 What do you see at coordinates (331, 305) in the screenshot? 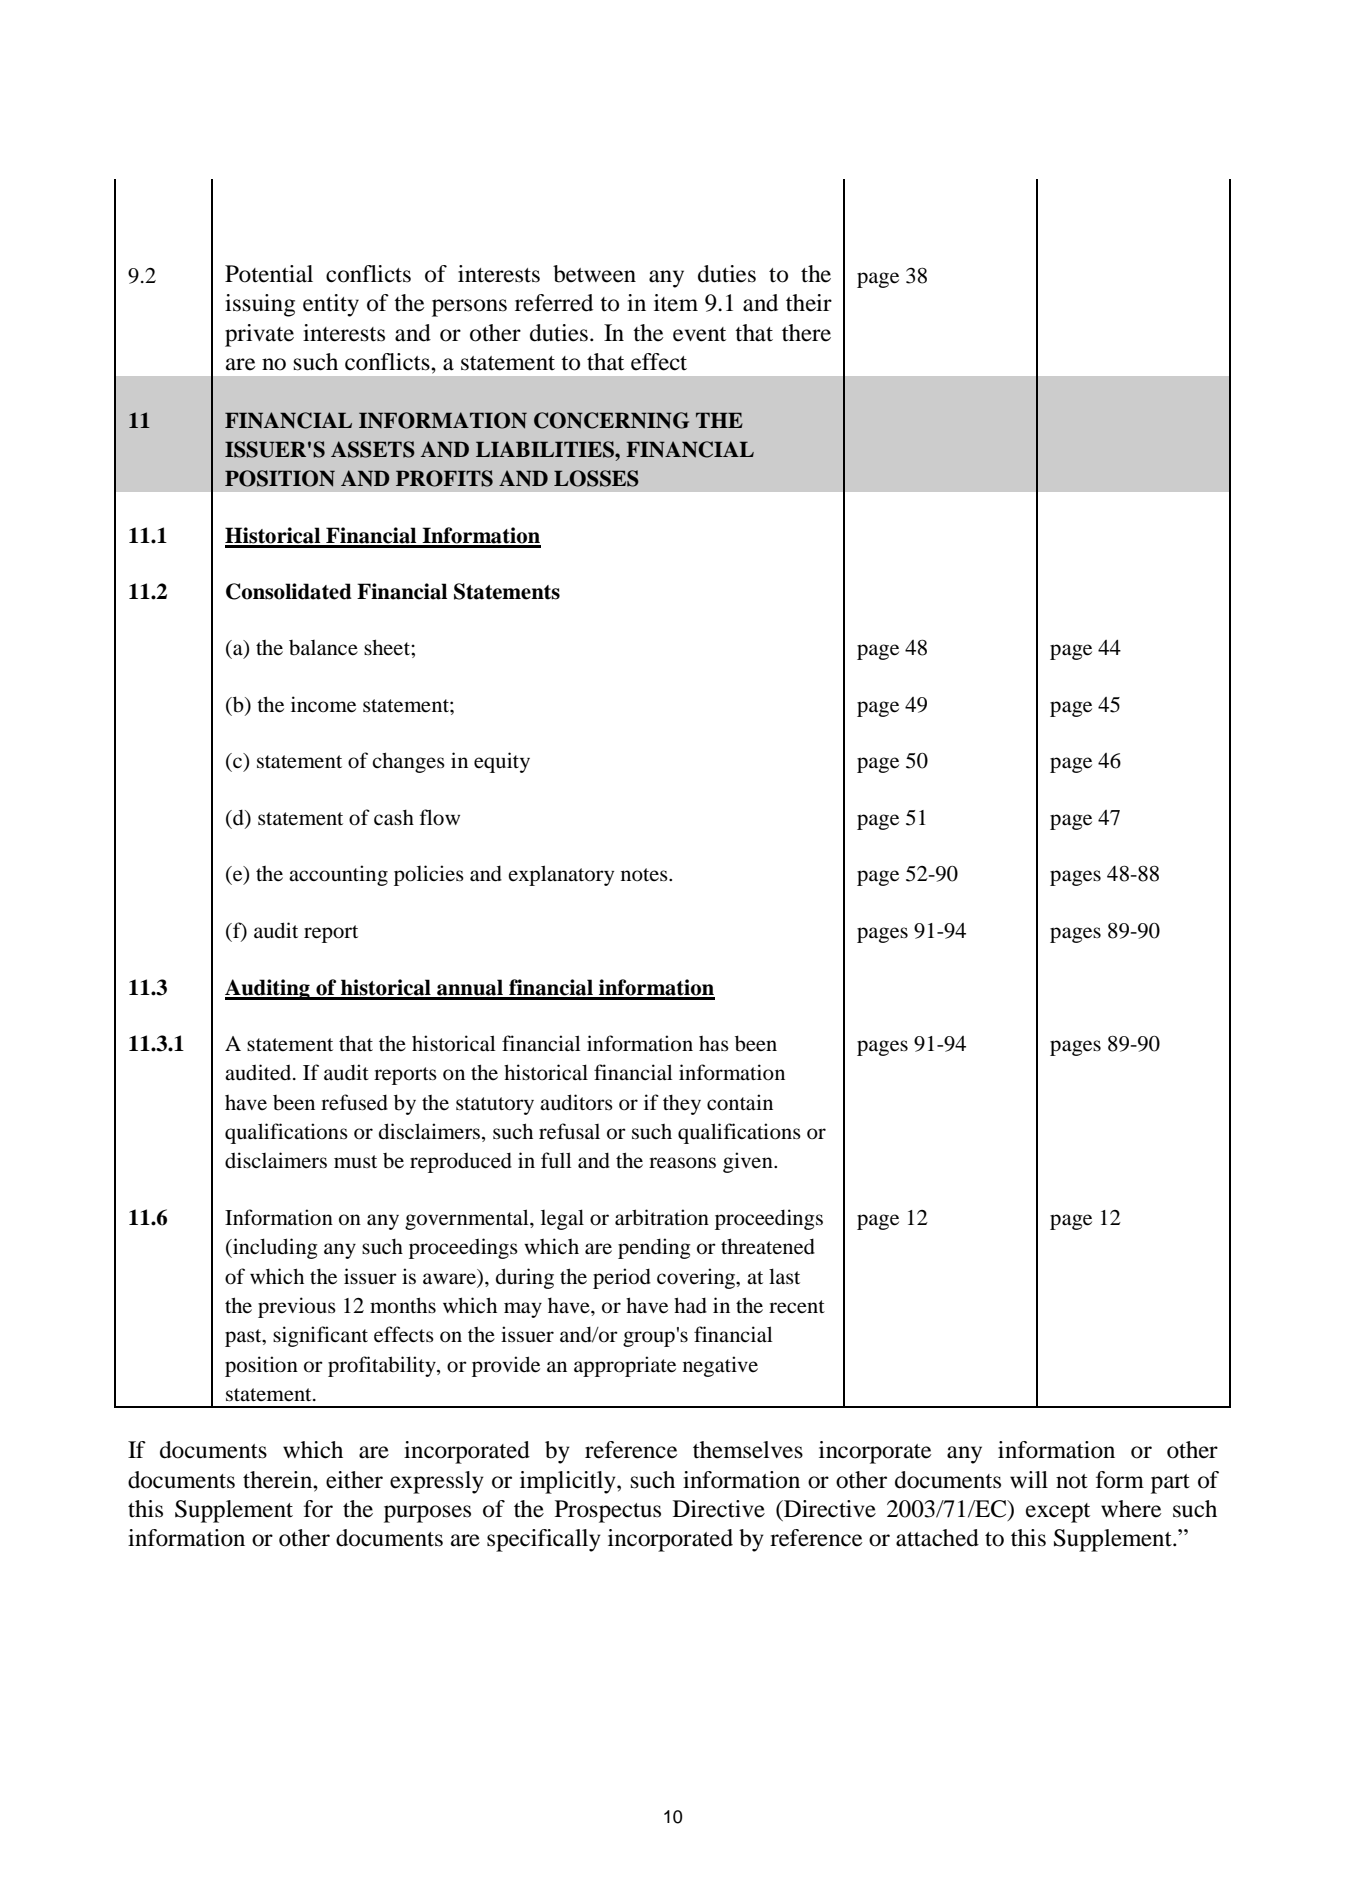
I see `entity` at bounding box center [331, 305].
